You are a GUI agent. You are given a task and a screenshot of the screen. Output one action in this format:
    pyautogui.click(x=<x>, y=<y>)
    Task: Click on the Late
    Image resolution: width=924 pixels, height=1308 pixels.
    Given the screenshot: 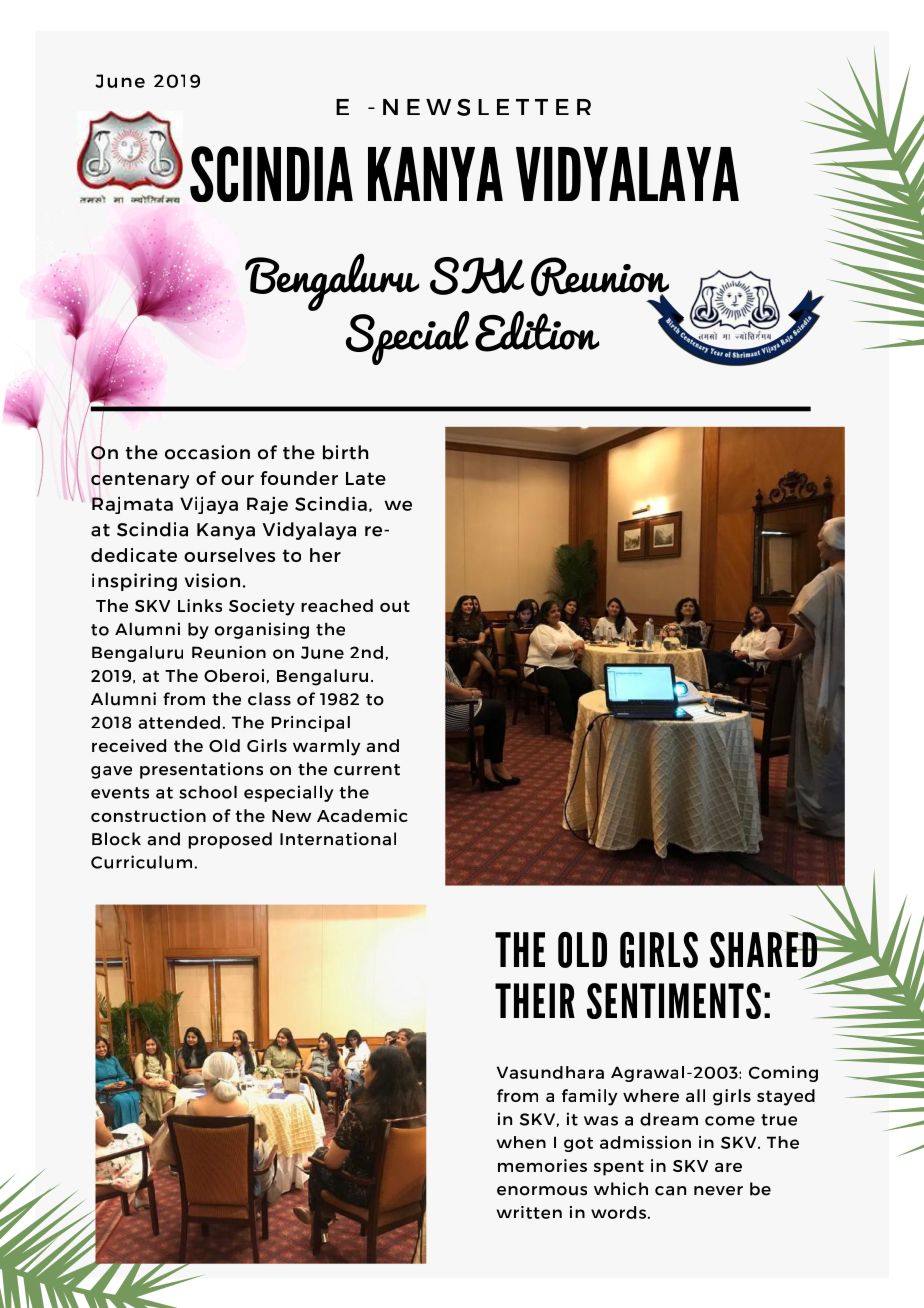 What is the action you would take?
    pyautogui.click(x=366, y=478)
